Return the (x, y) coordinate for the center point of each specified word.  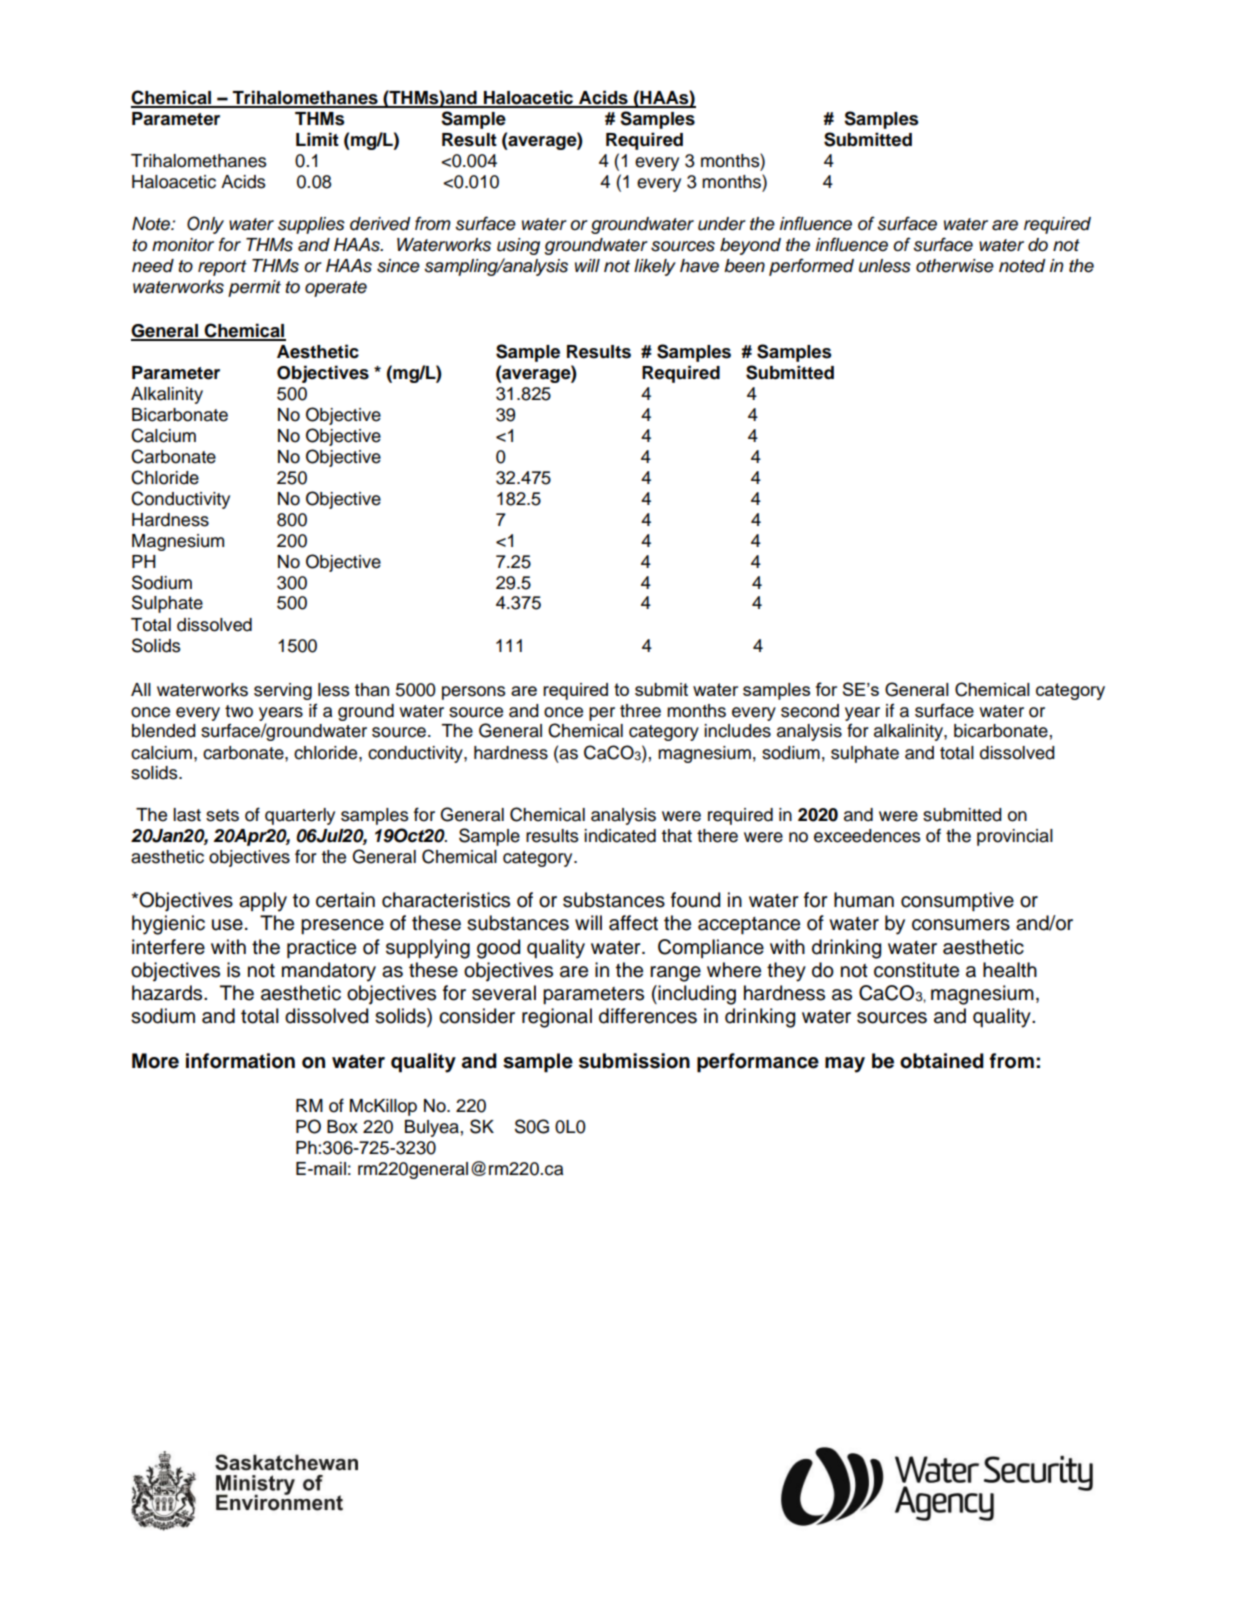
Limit (317, 139)
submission (634, 1061)
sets (222, 815)
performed (811, 267)
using (518, 246)
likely (655, 267)
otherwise (955, 266)
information (240, 1061)
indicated (620, 836)
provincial (1015, 837)
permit (254, 288)
